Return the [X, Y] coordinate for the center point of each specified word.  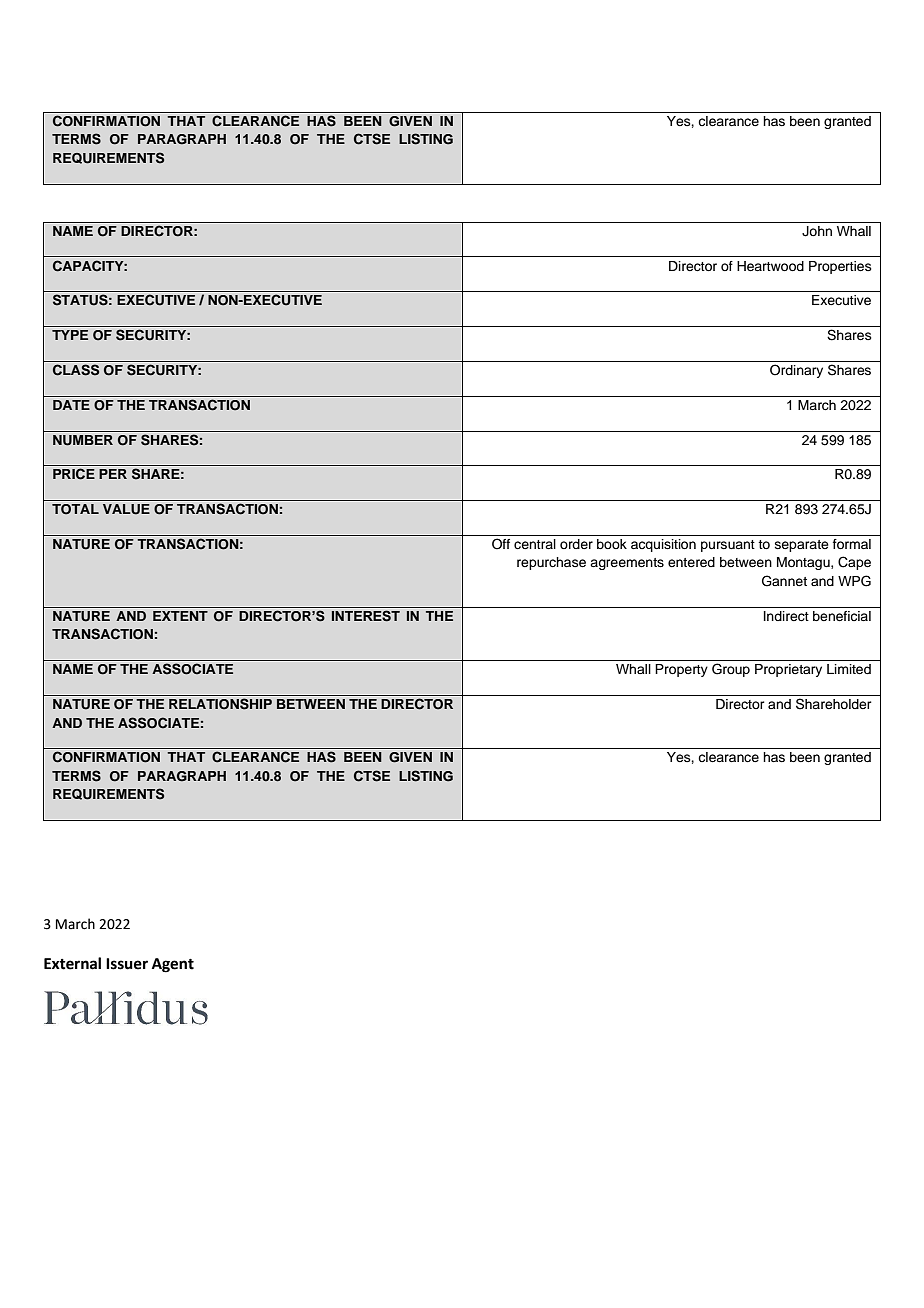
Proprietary [788, 670]
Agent [173, 965]
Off [501, 544]
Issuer [127, 964]
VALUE [126, 509]
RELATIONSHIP [220, 704]
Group [731, 670]
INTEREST [366, 616]
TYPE [70, 335]
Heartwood [770, 266]
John [817, 231]
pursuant [728, 546]
